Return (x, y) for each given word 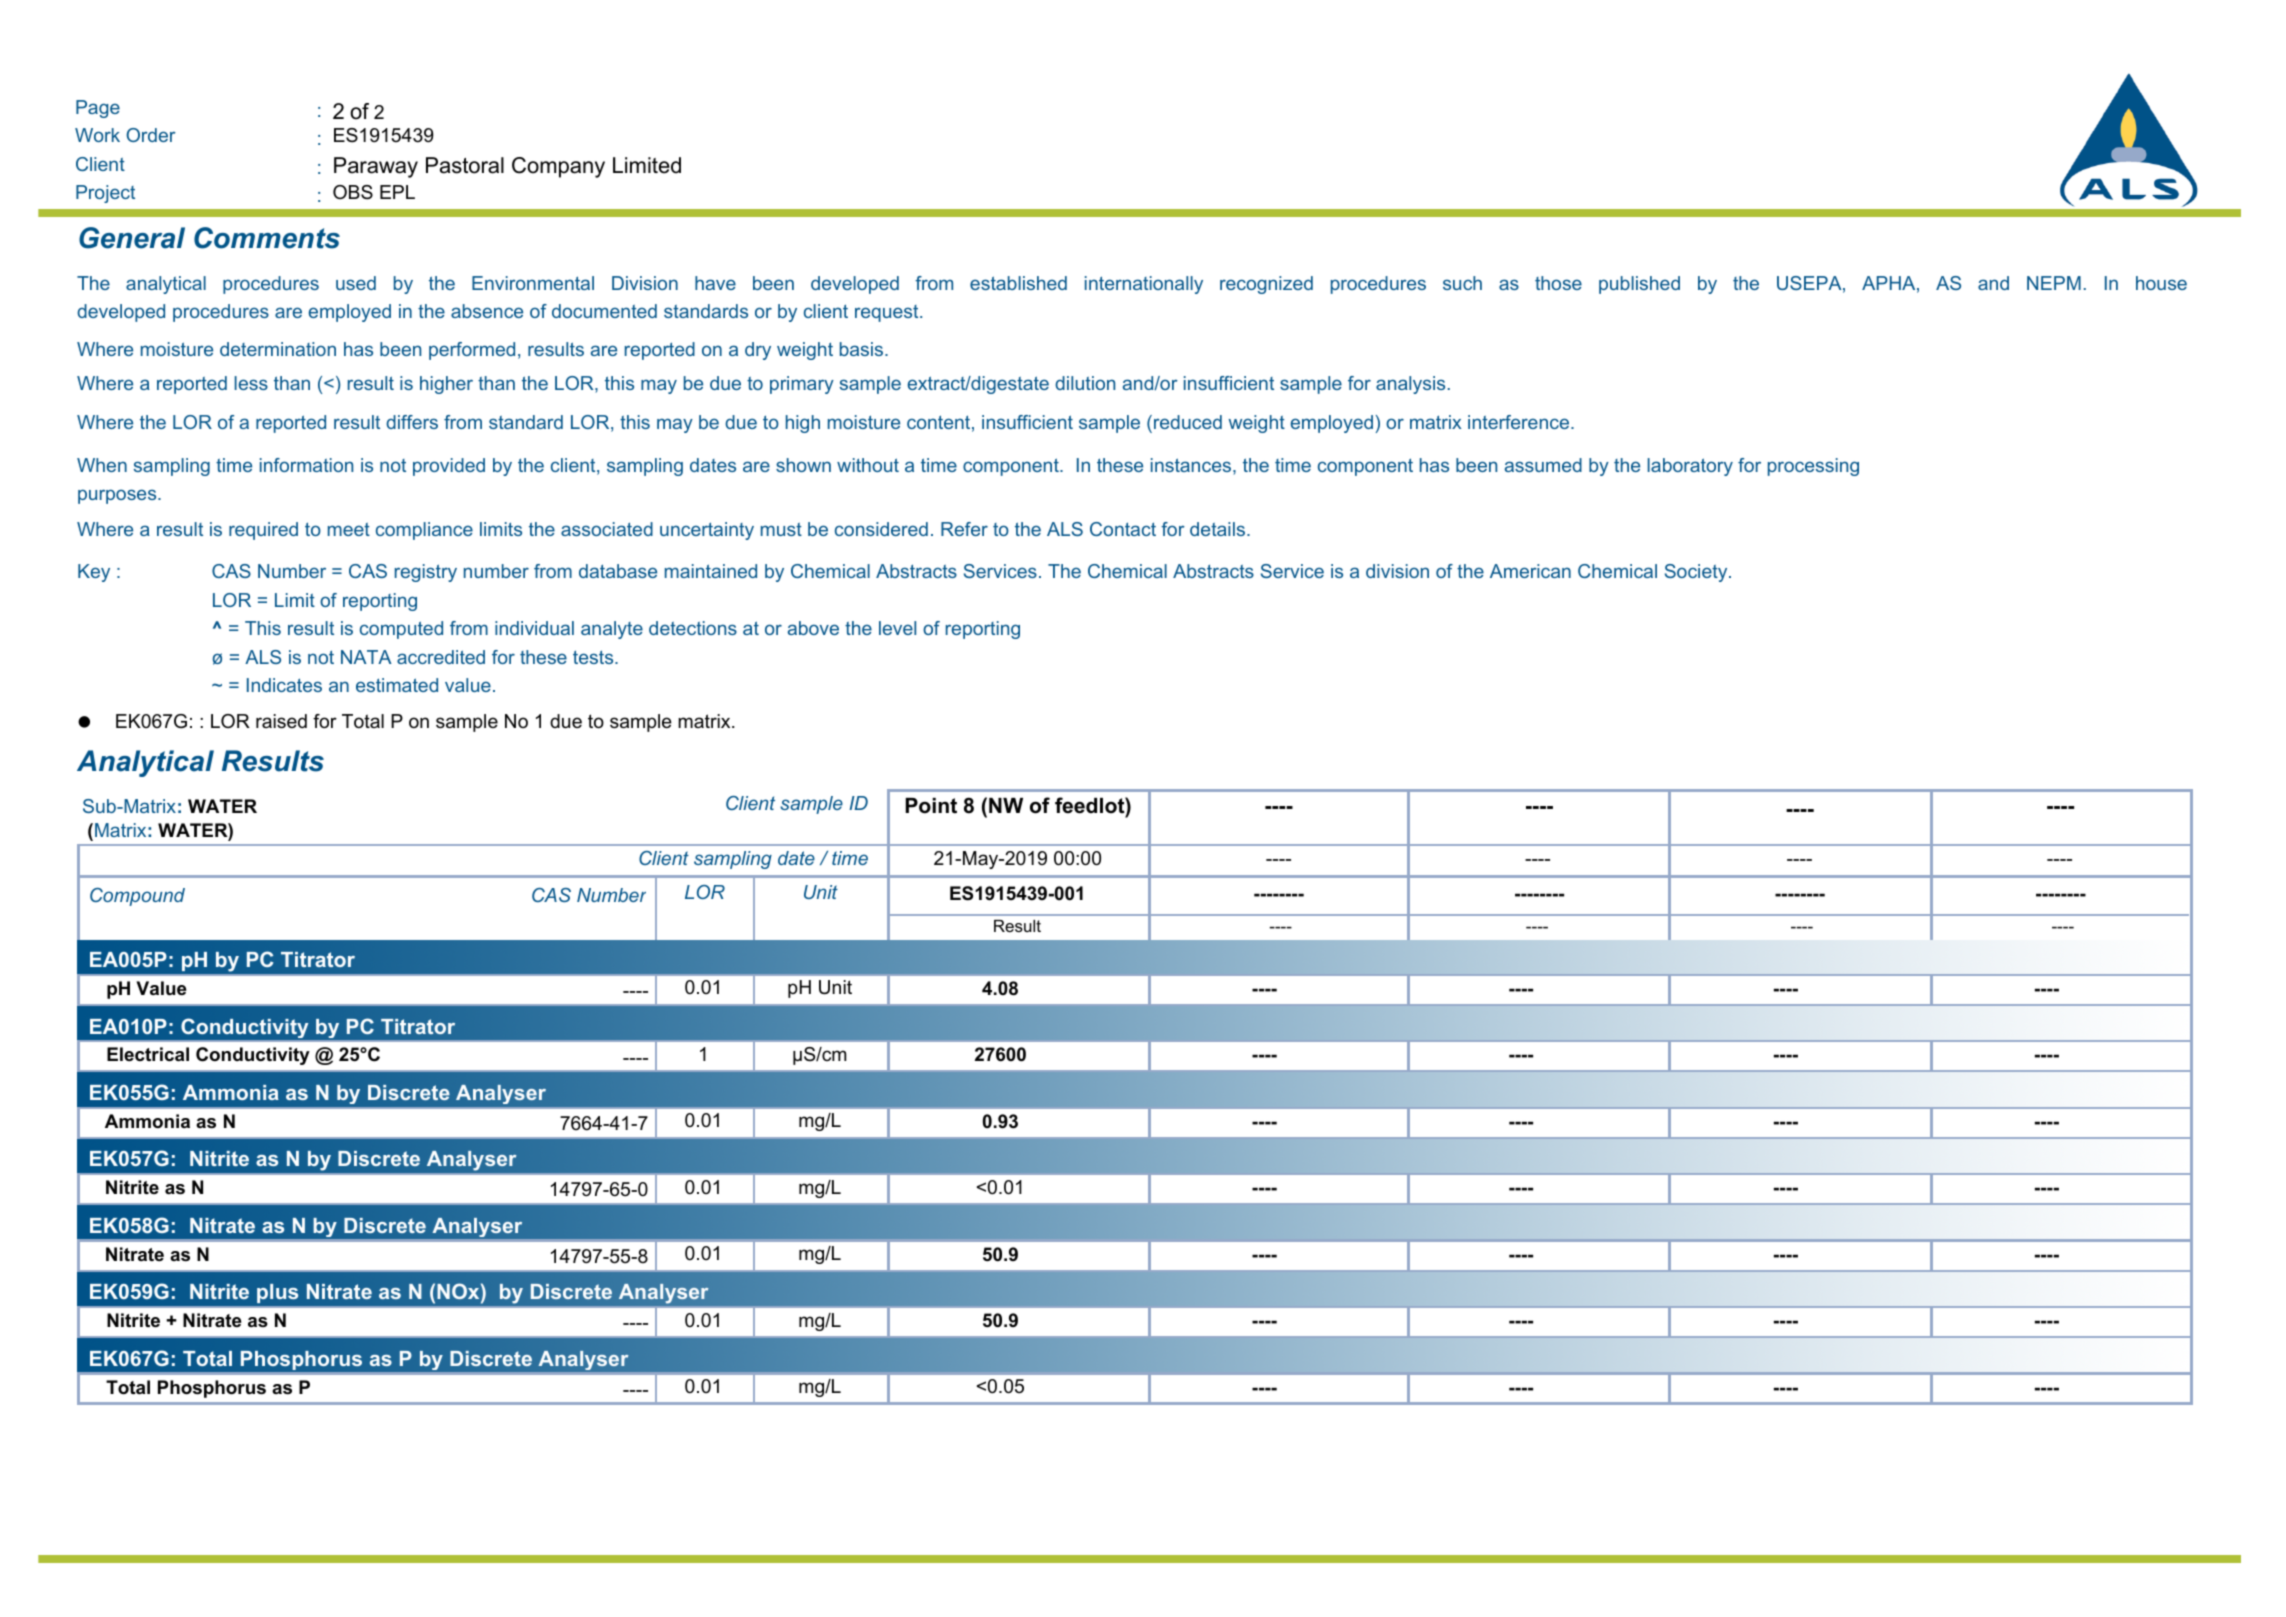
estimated (397, 685)
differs (412, 422)
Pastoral (465, 165)
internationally (1144, 285)
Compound (137, 897)
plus (277, 1293)
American (1530, 571)
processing (1813, 467)
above (813, 628)
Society (1697, 573)
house (2161, 283)
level (897, 628)
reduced (1188, 422)
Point (931, 806)
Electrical (148, 1054)
